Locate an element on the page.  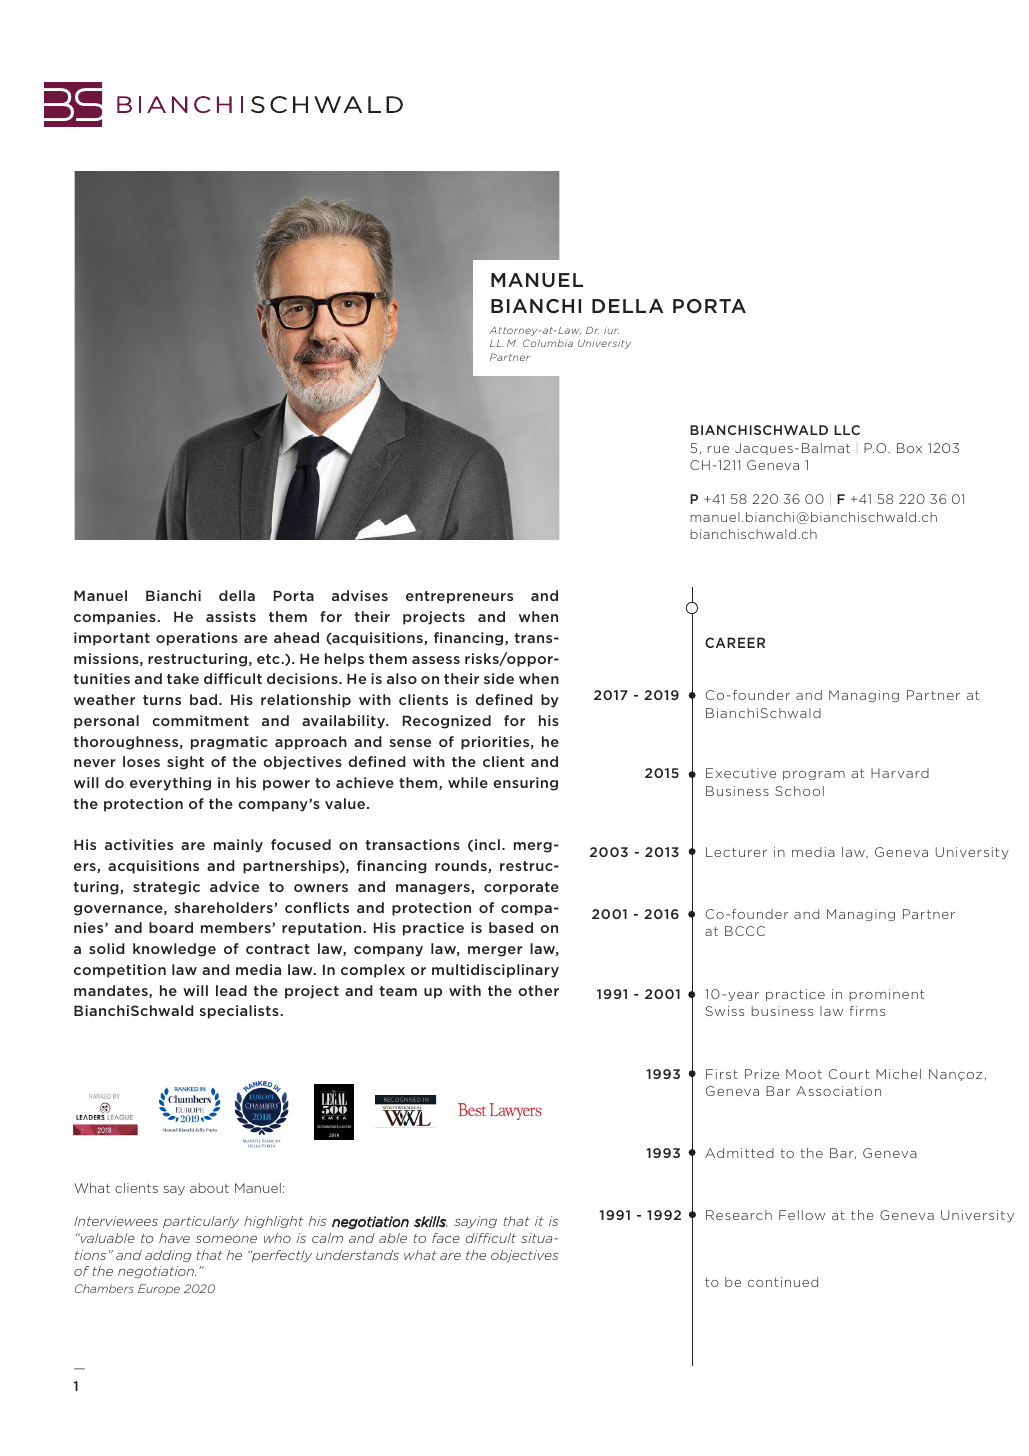
everything is located at coordinates (170, 784).
